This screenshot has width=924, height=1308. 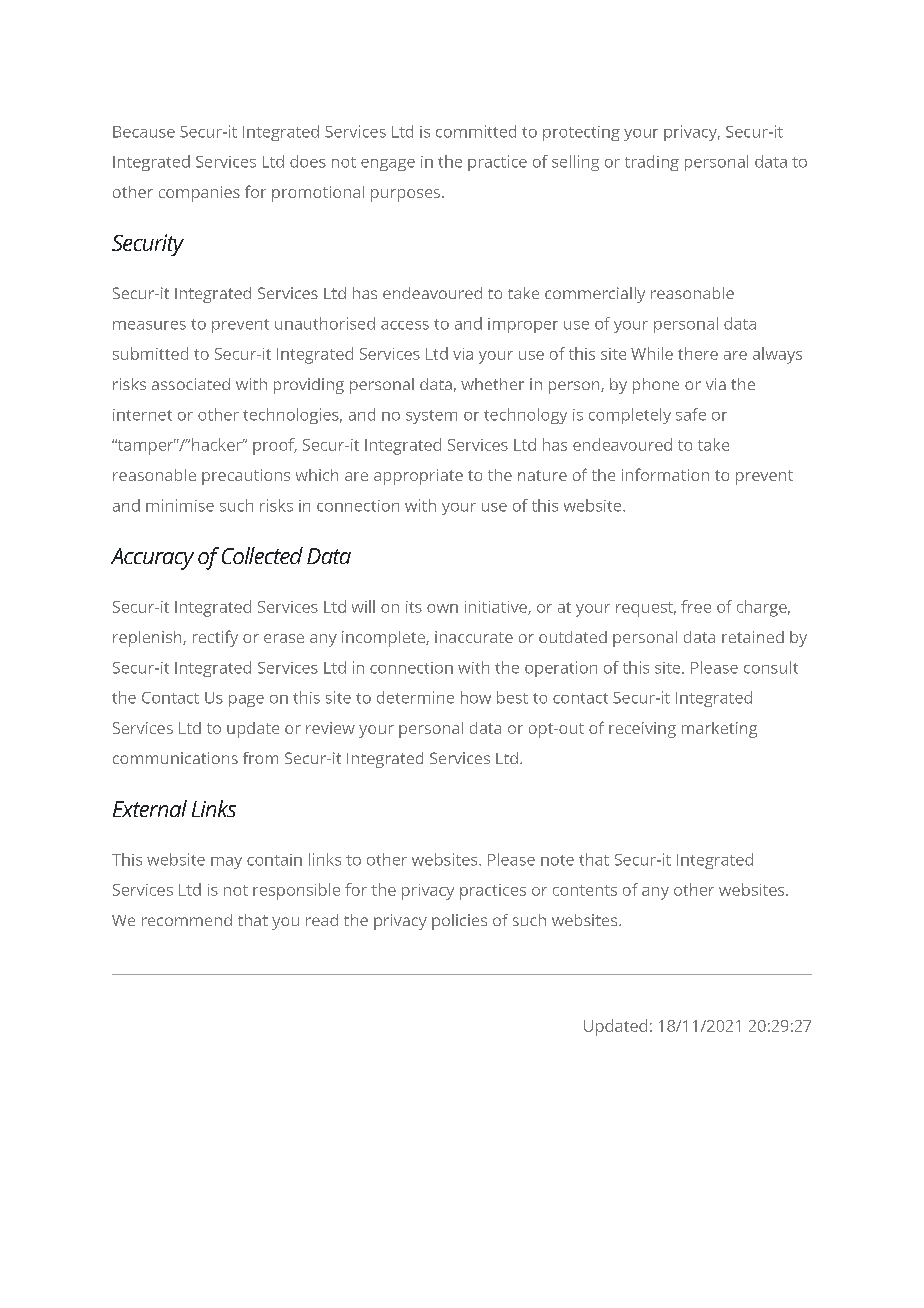 I want to click on trading, so click(x=652, y=163).
